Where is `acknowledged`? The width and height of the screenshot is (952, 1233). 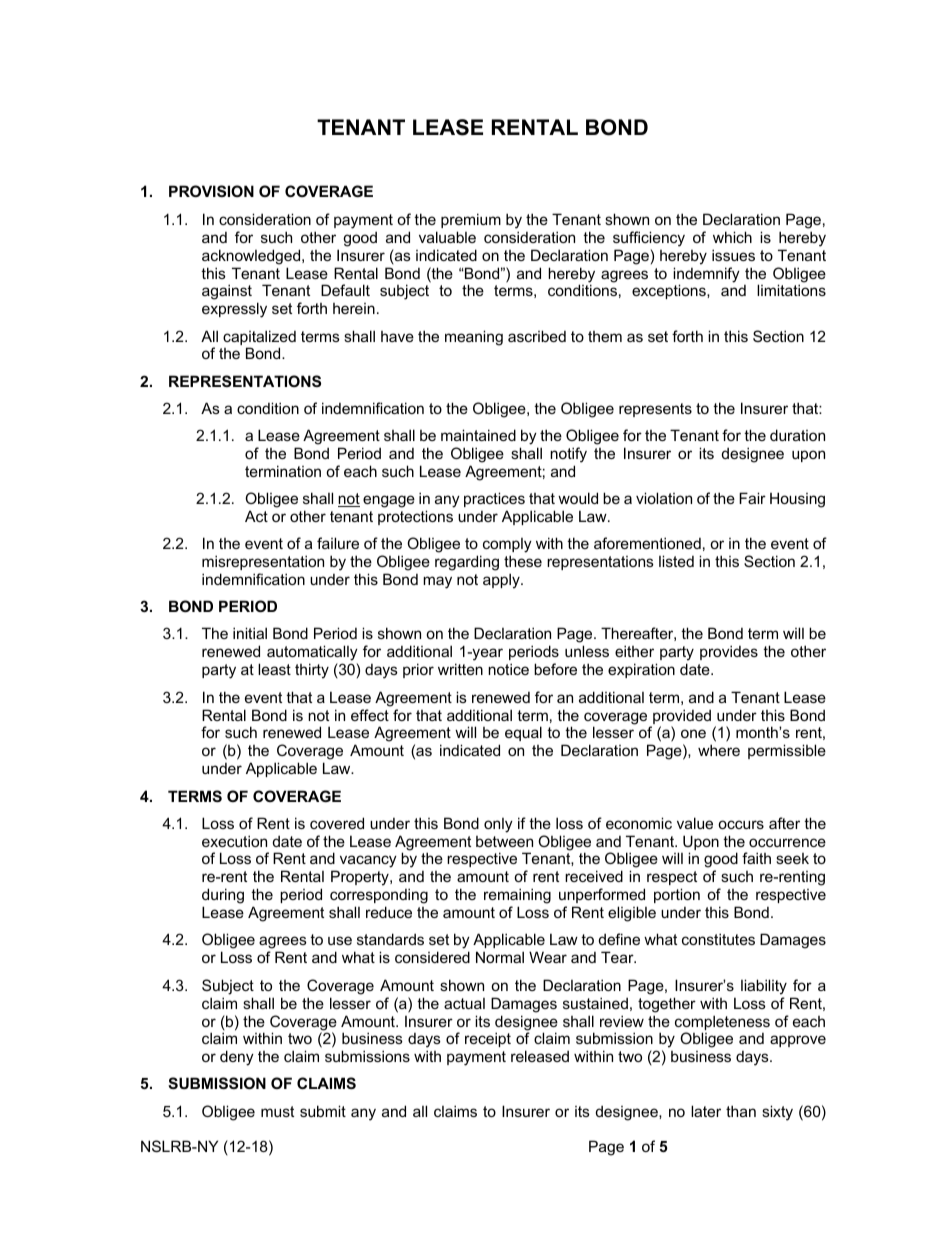
acknowledged is located at coordinates (252, 257).
